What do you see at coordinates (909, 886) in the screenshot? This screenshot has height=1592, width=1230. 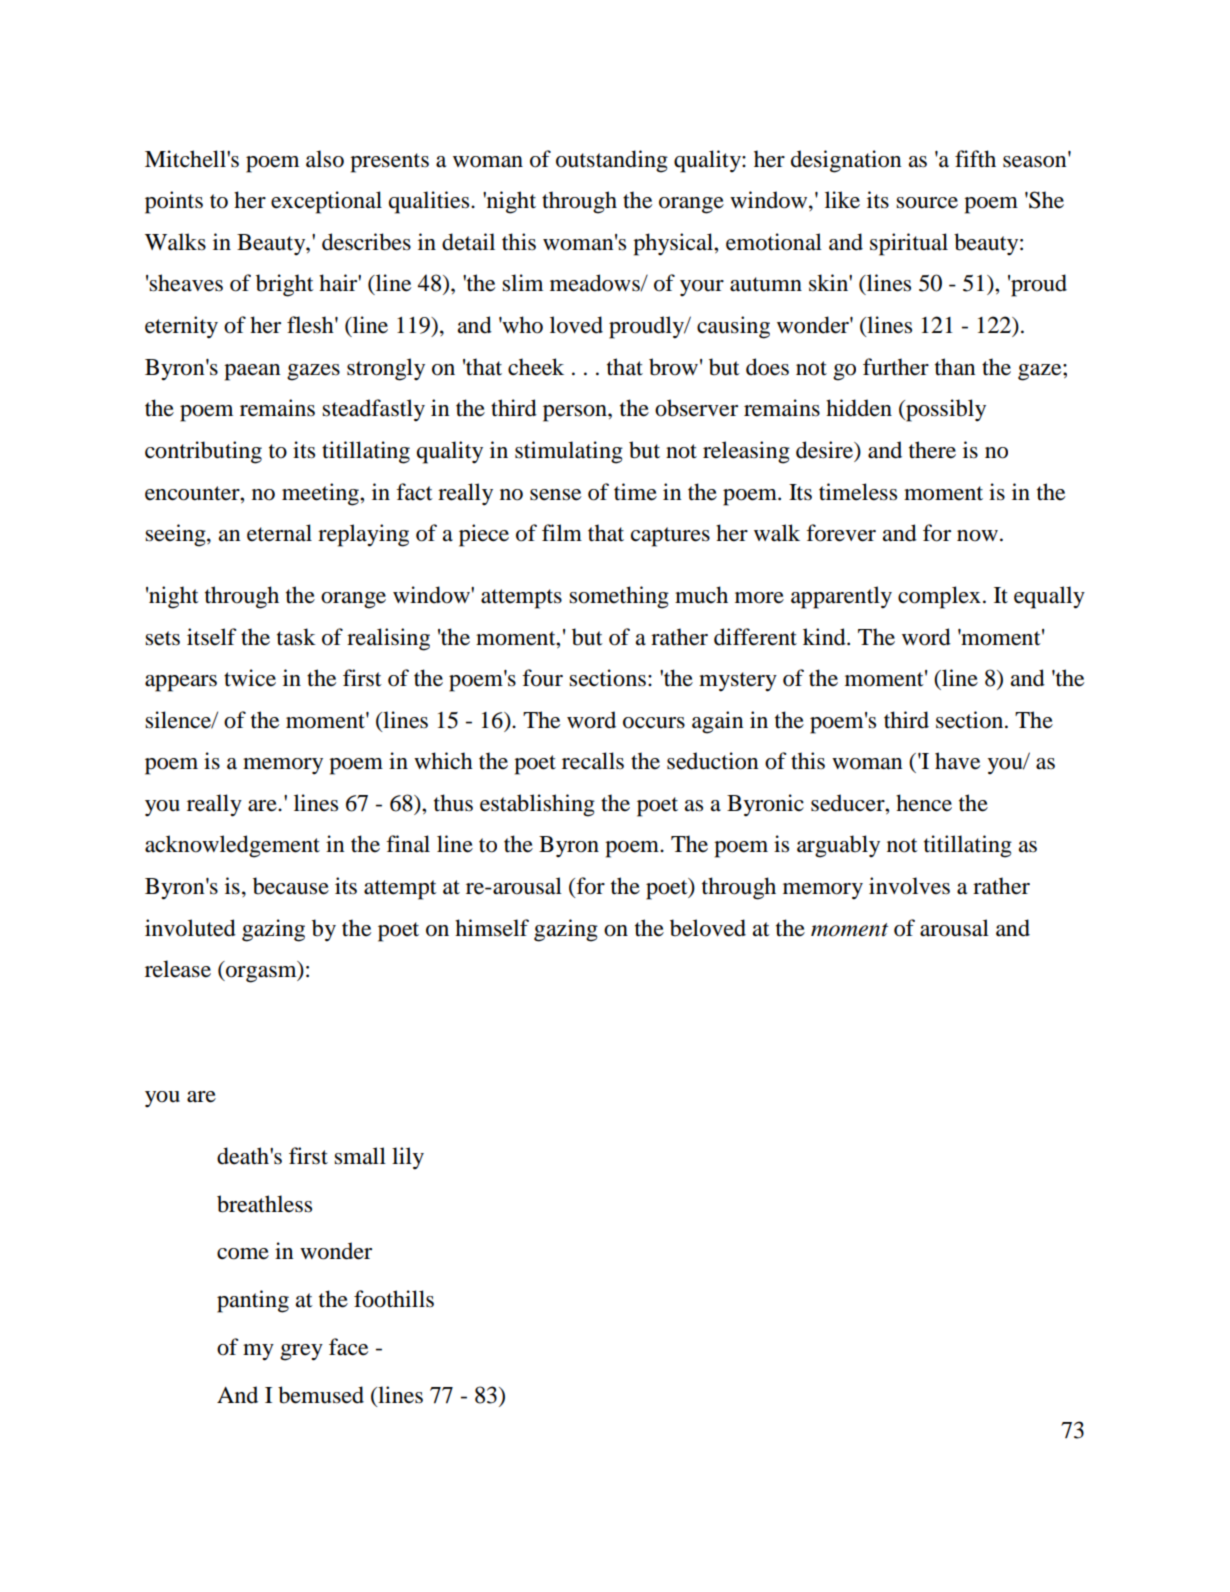 I see `involves` at bounding box center [909, 886].
